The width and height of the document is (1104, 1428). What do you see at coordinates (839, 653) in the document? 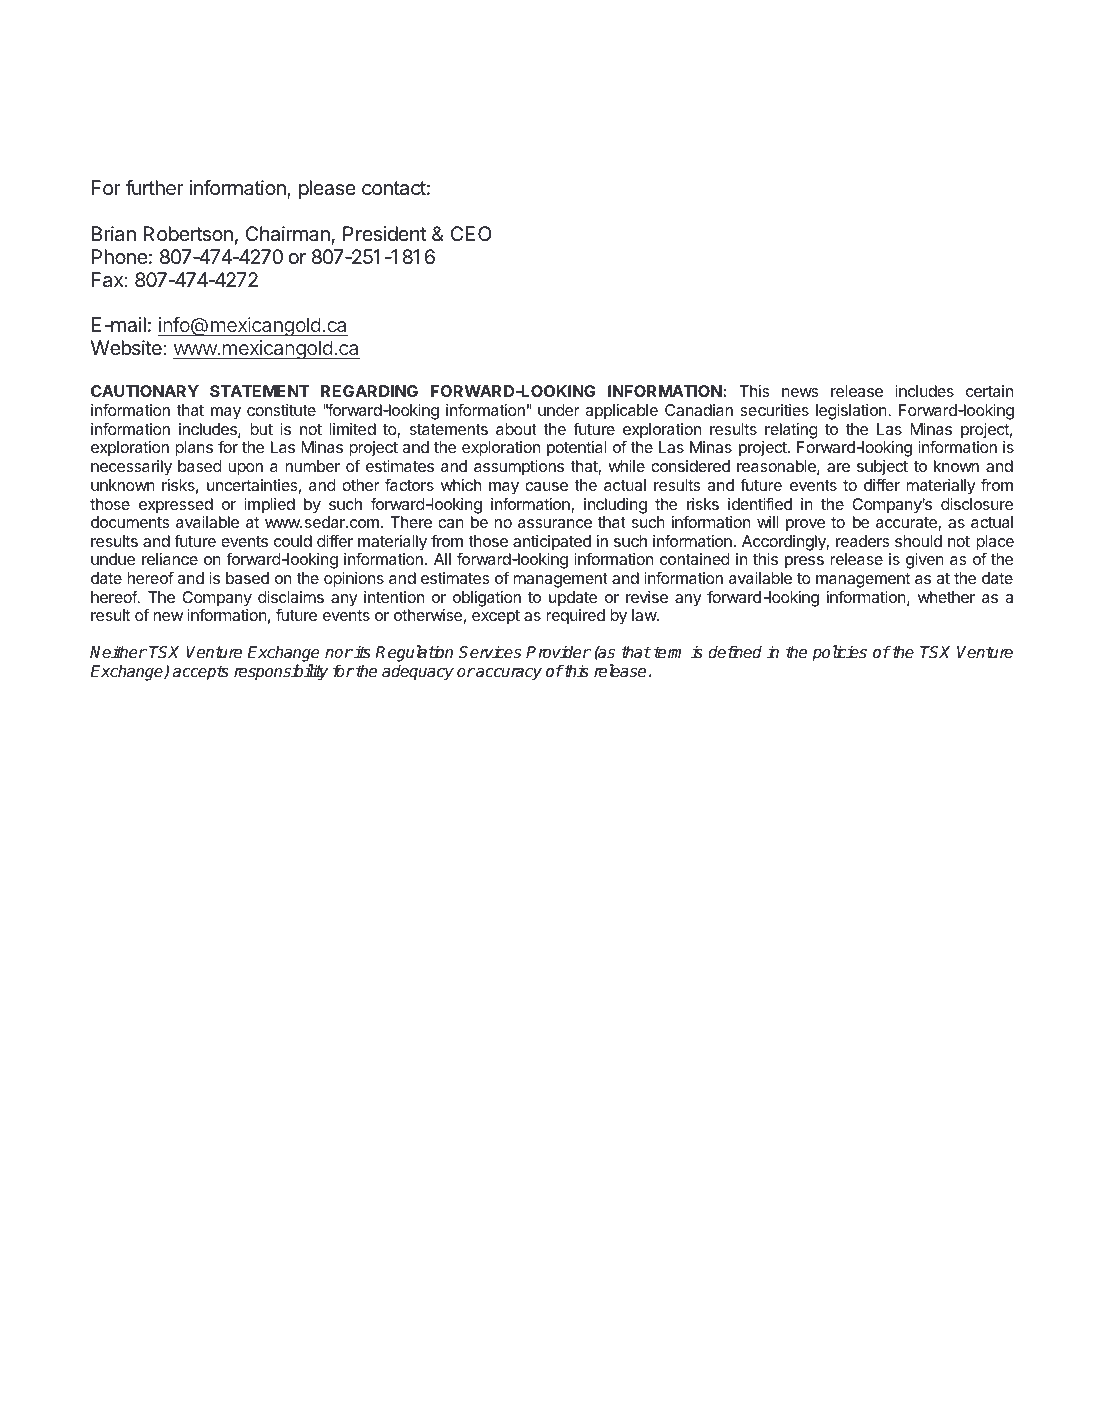
I see `policies` at bounding box center [839, 653].
